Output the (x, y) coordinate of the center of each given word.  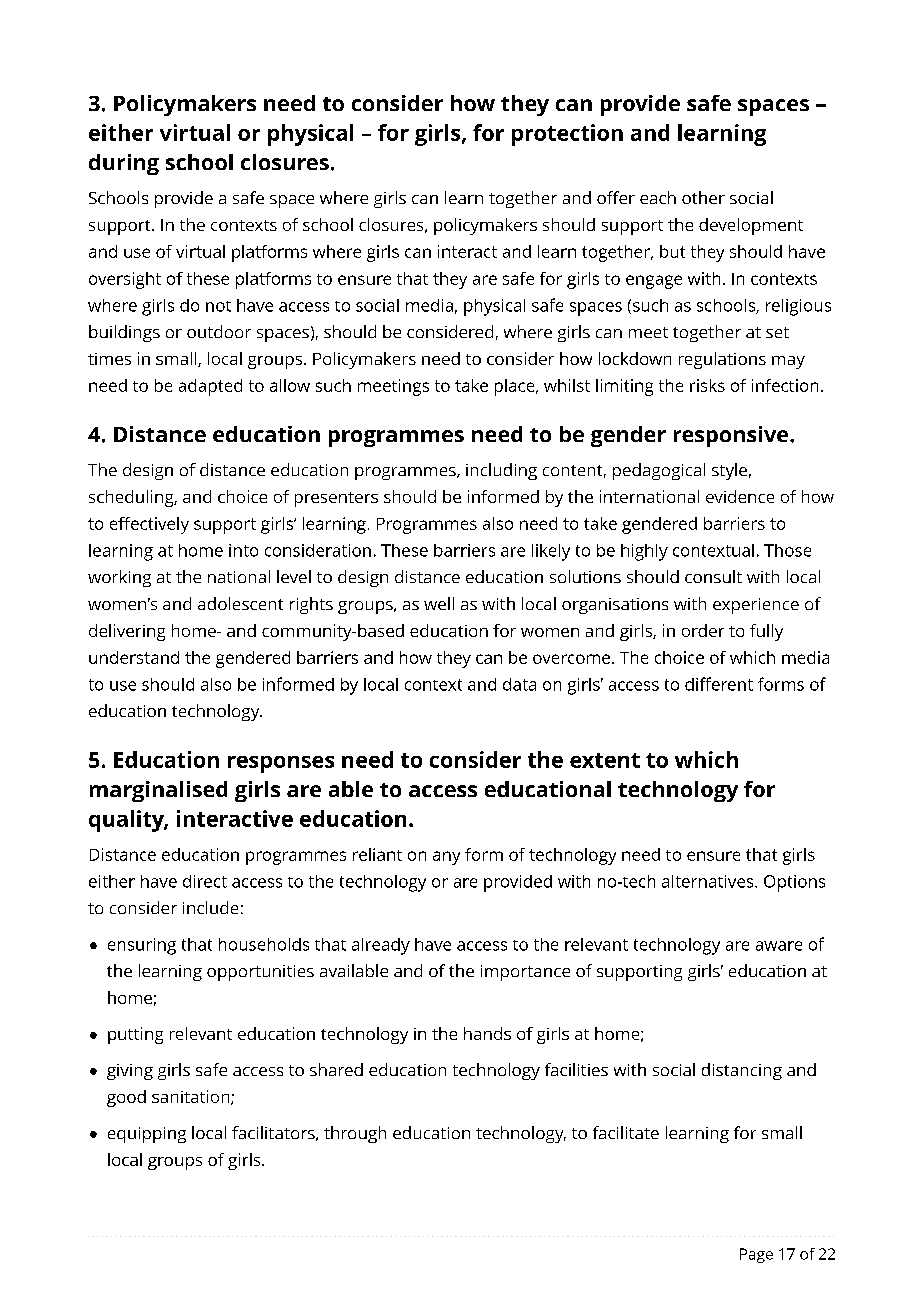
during (124, 164)
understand (134, 657)
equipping (147, 1135)
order (703, 630)
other (703, 197)
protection (567, 135)
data (519, 684)
